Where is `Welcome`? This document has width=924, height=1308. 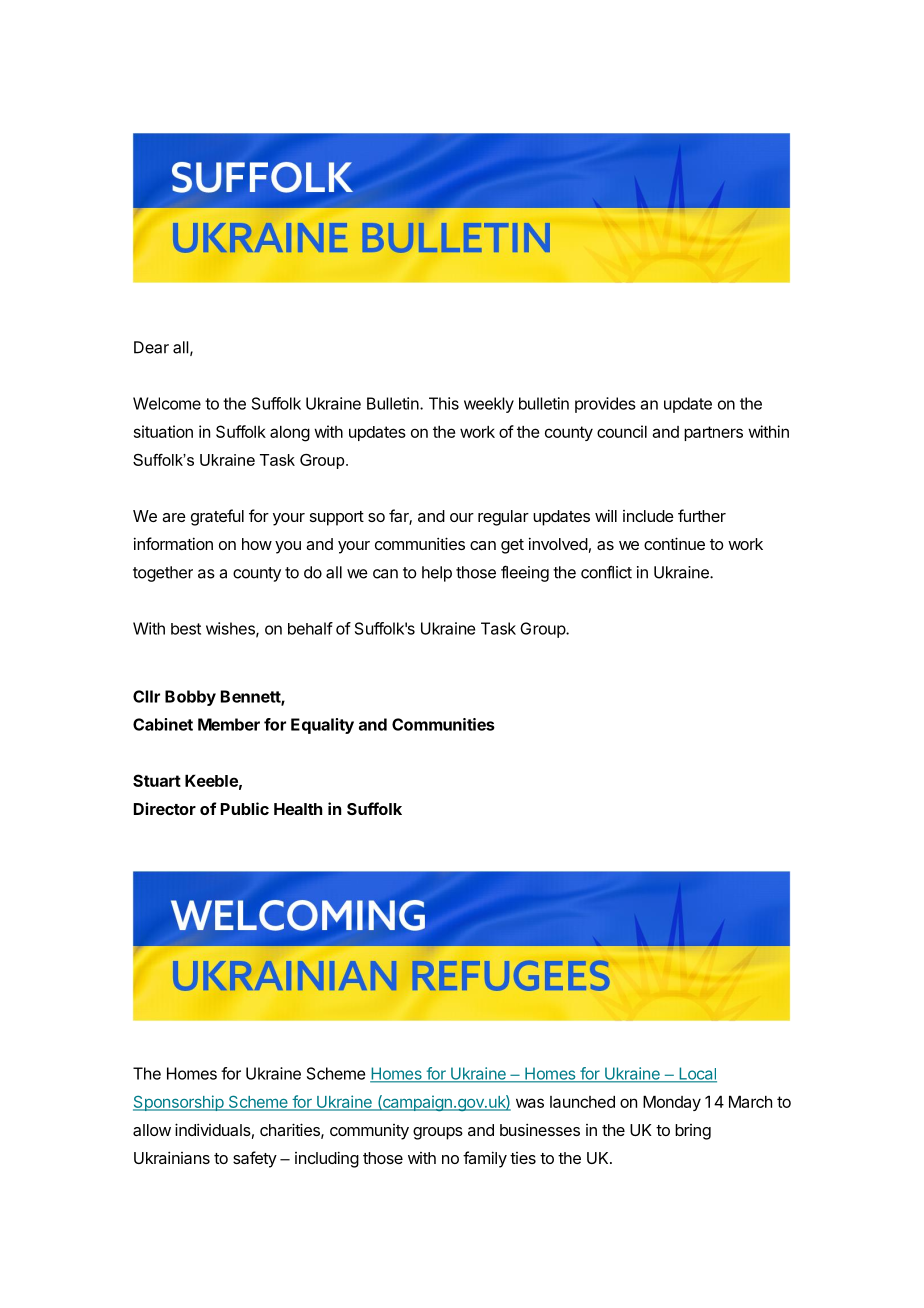
Welcome is located at coordinates (167, 403).
